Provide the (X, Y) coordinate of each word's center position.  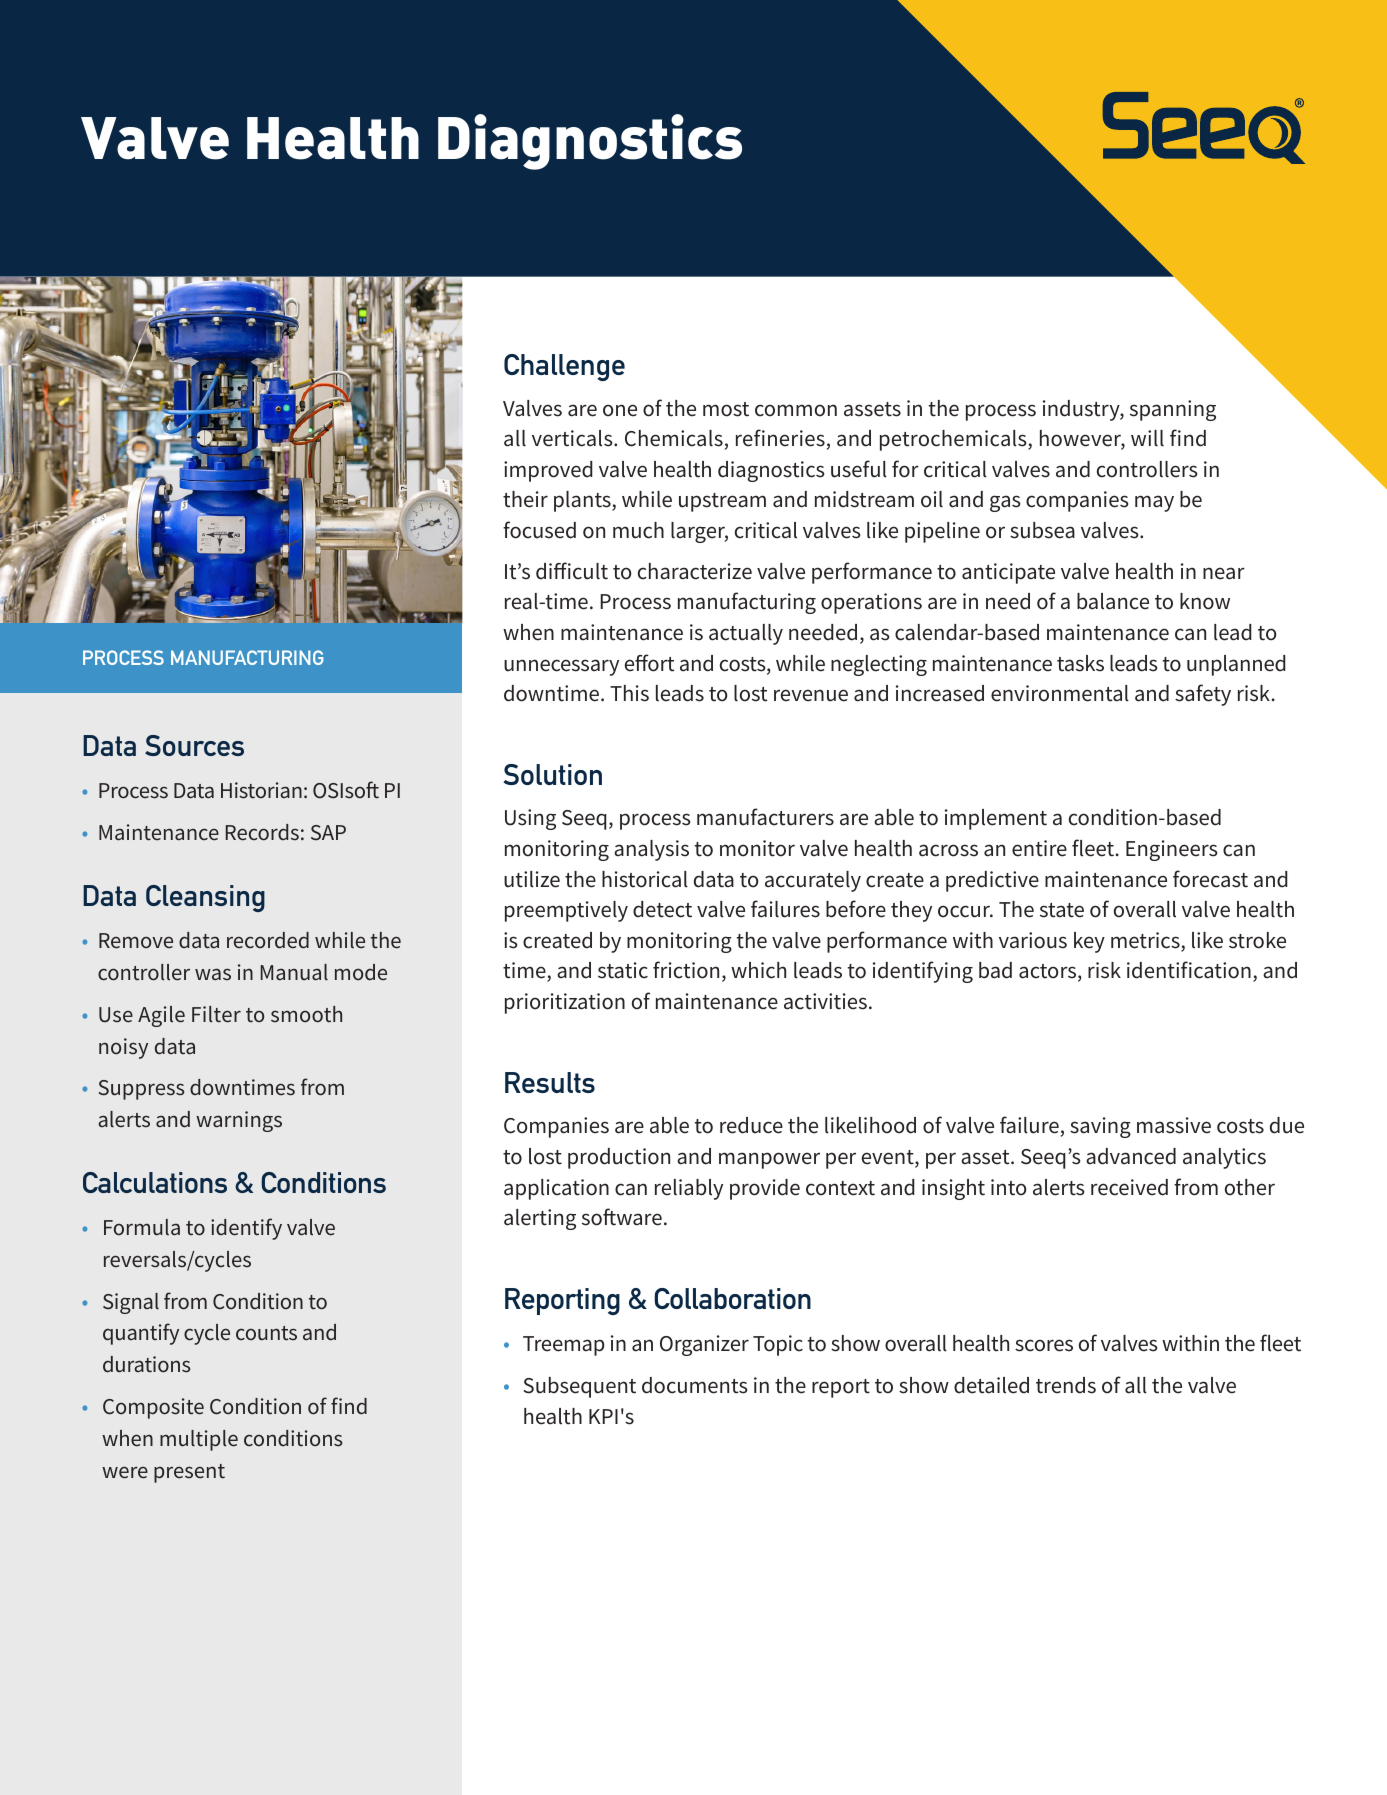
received (1129, 1187)
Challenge (564, 367)
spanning (1173, 410)
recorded (268, 940)
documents (694, 1385)
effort (650, 663)
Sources (194, 745)
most (726, 409)
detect (662, 909)
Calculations (155, 1182)
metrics (1146, 941)
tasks (1080, 663)
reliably (689, 1189)
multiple (199, 1440)
